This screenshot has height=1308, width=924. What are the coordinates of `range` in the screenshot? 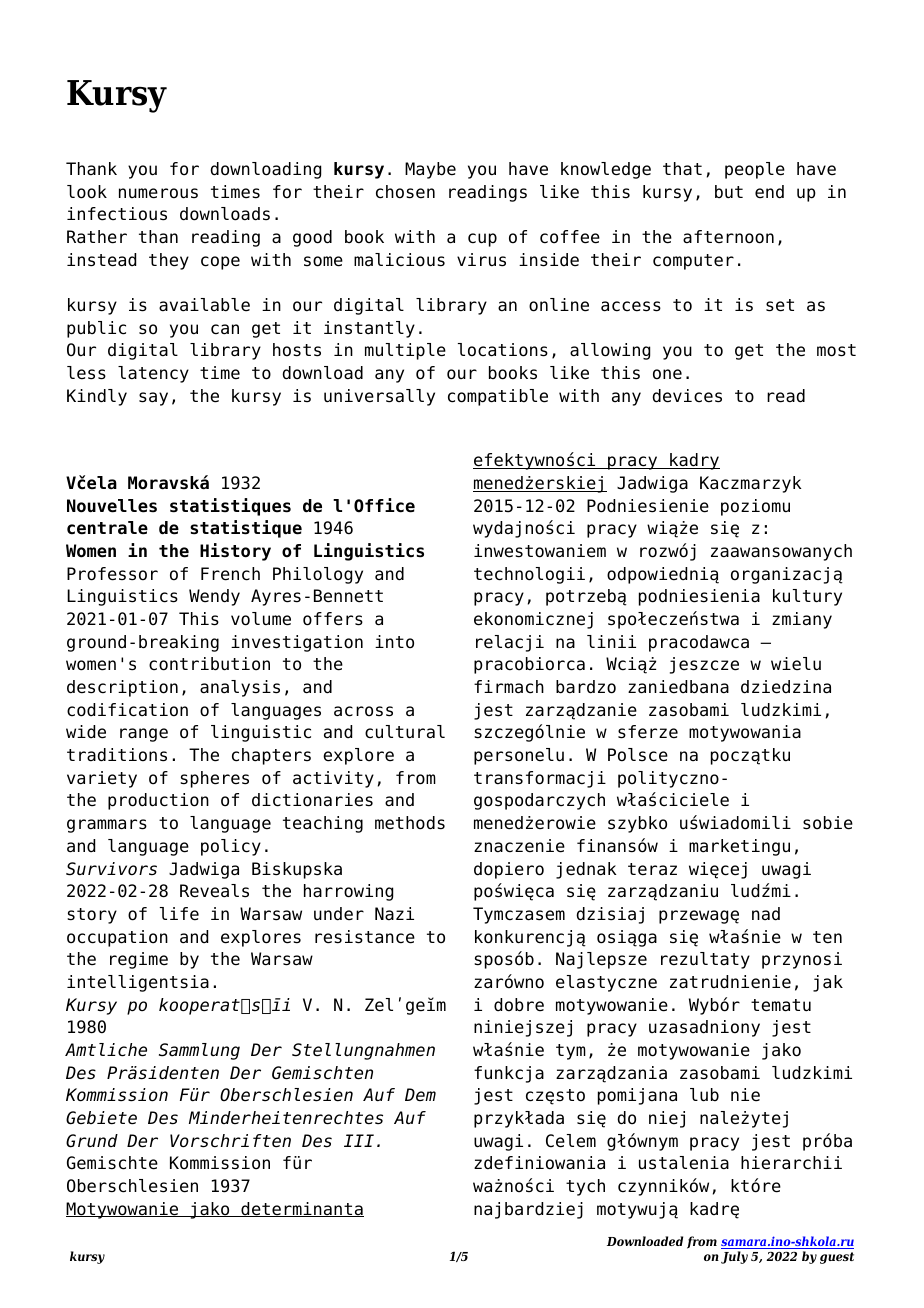 It's located at (144, 735).
